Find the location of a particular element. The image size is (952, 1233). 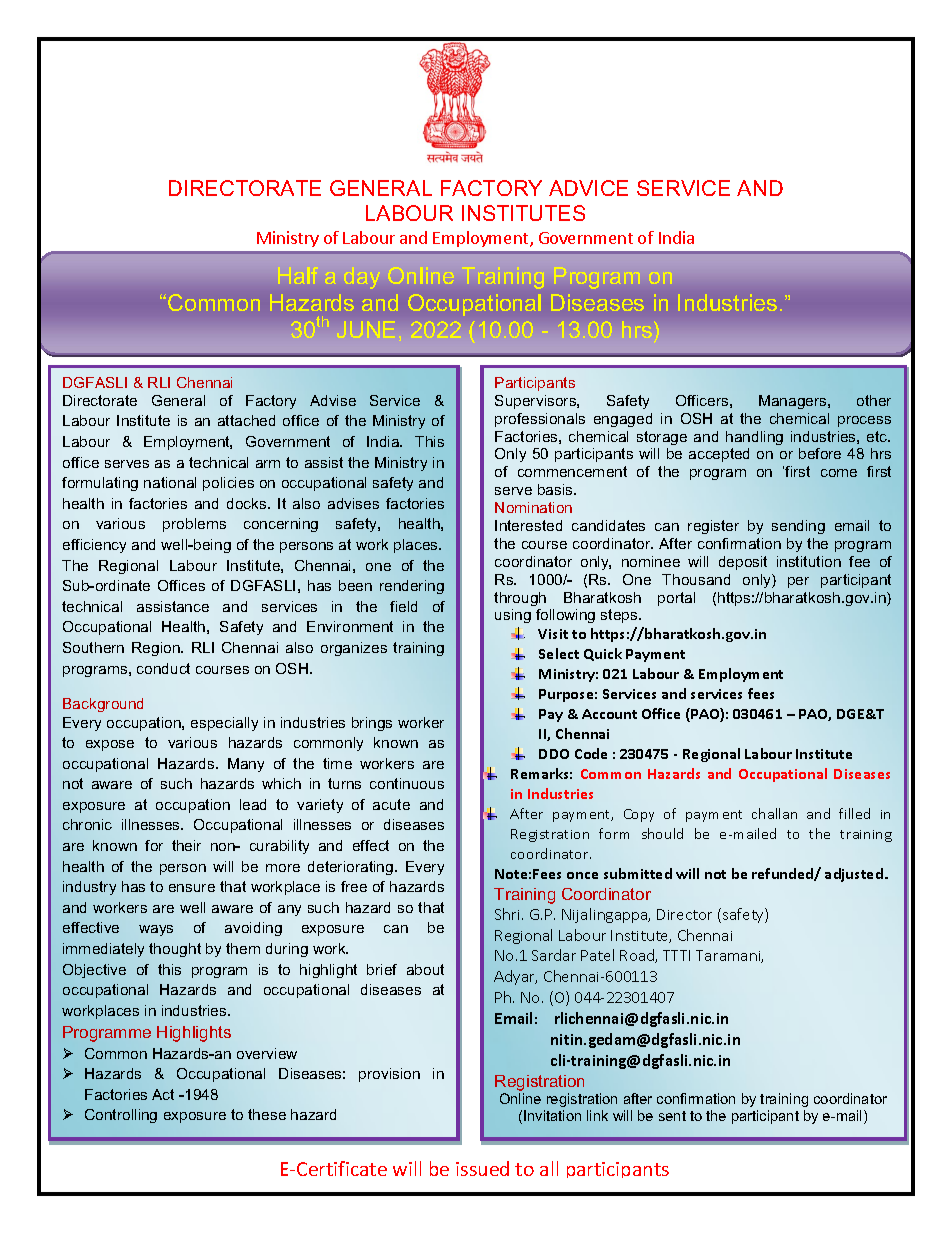

issued is located at coordinates (482, 1168).
